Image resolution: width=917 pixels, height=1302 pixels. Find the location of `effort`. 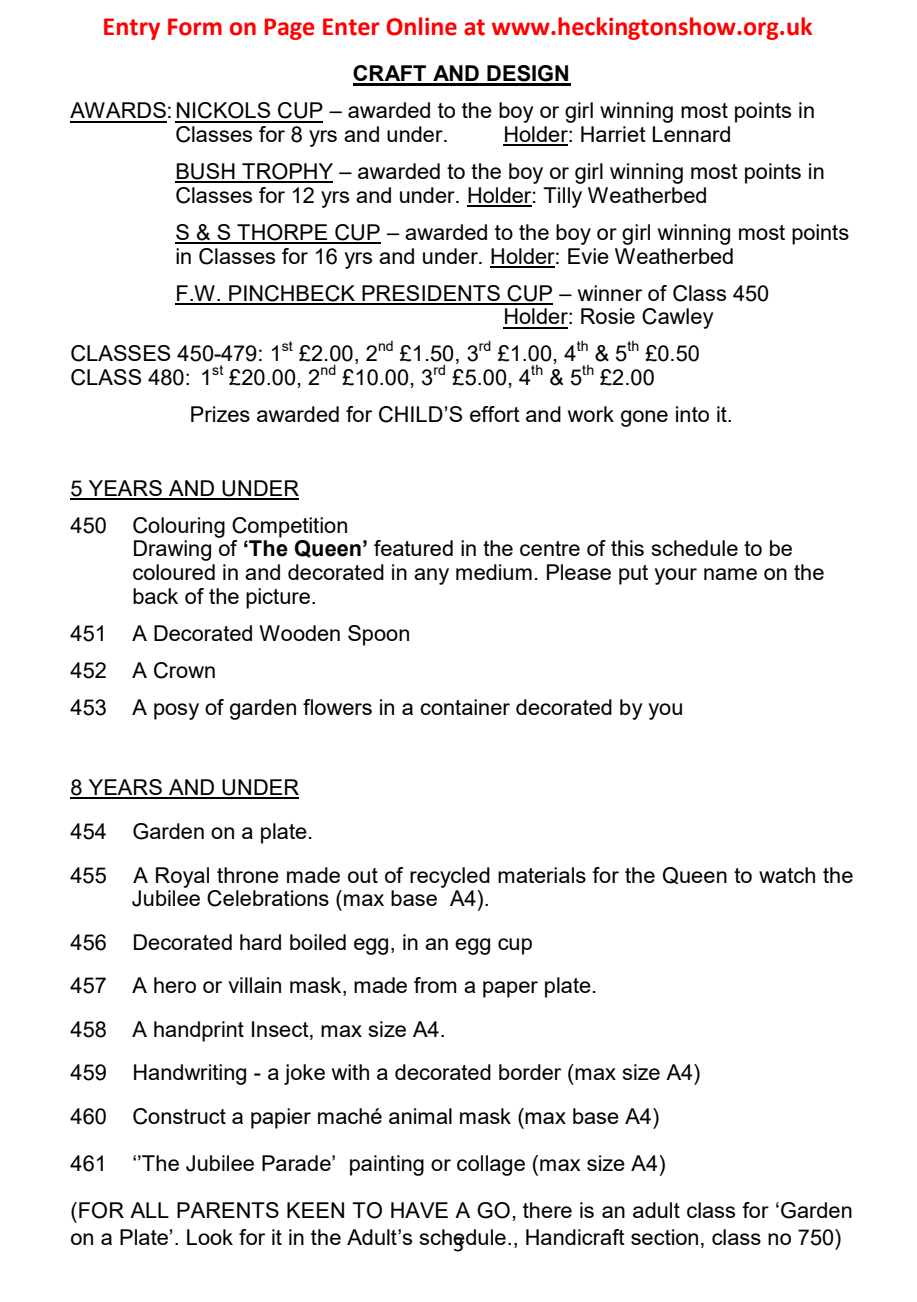

effort is located at coordinates (495, 414).
